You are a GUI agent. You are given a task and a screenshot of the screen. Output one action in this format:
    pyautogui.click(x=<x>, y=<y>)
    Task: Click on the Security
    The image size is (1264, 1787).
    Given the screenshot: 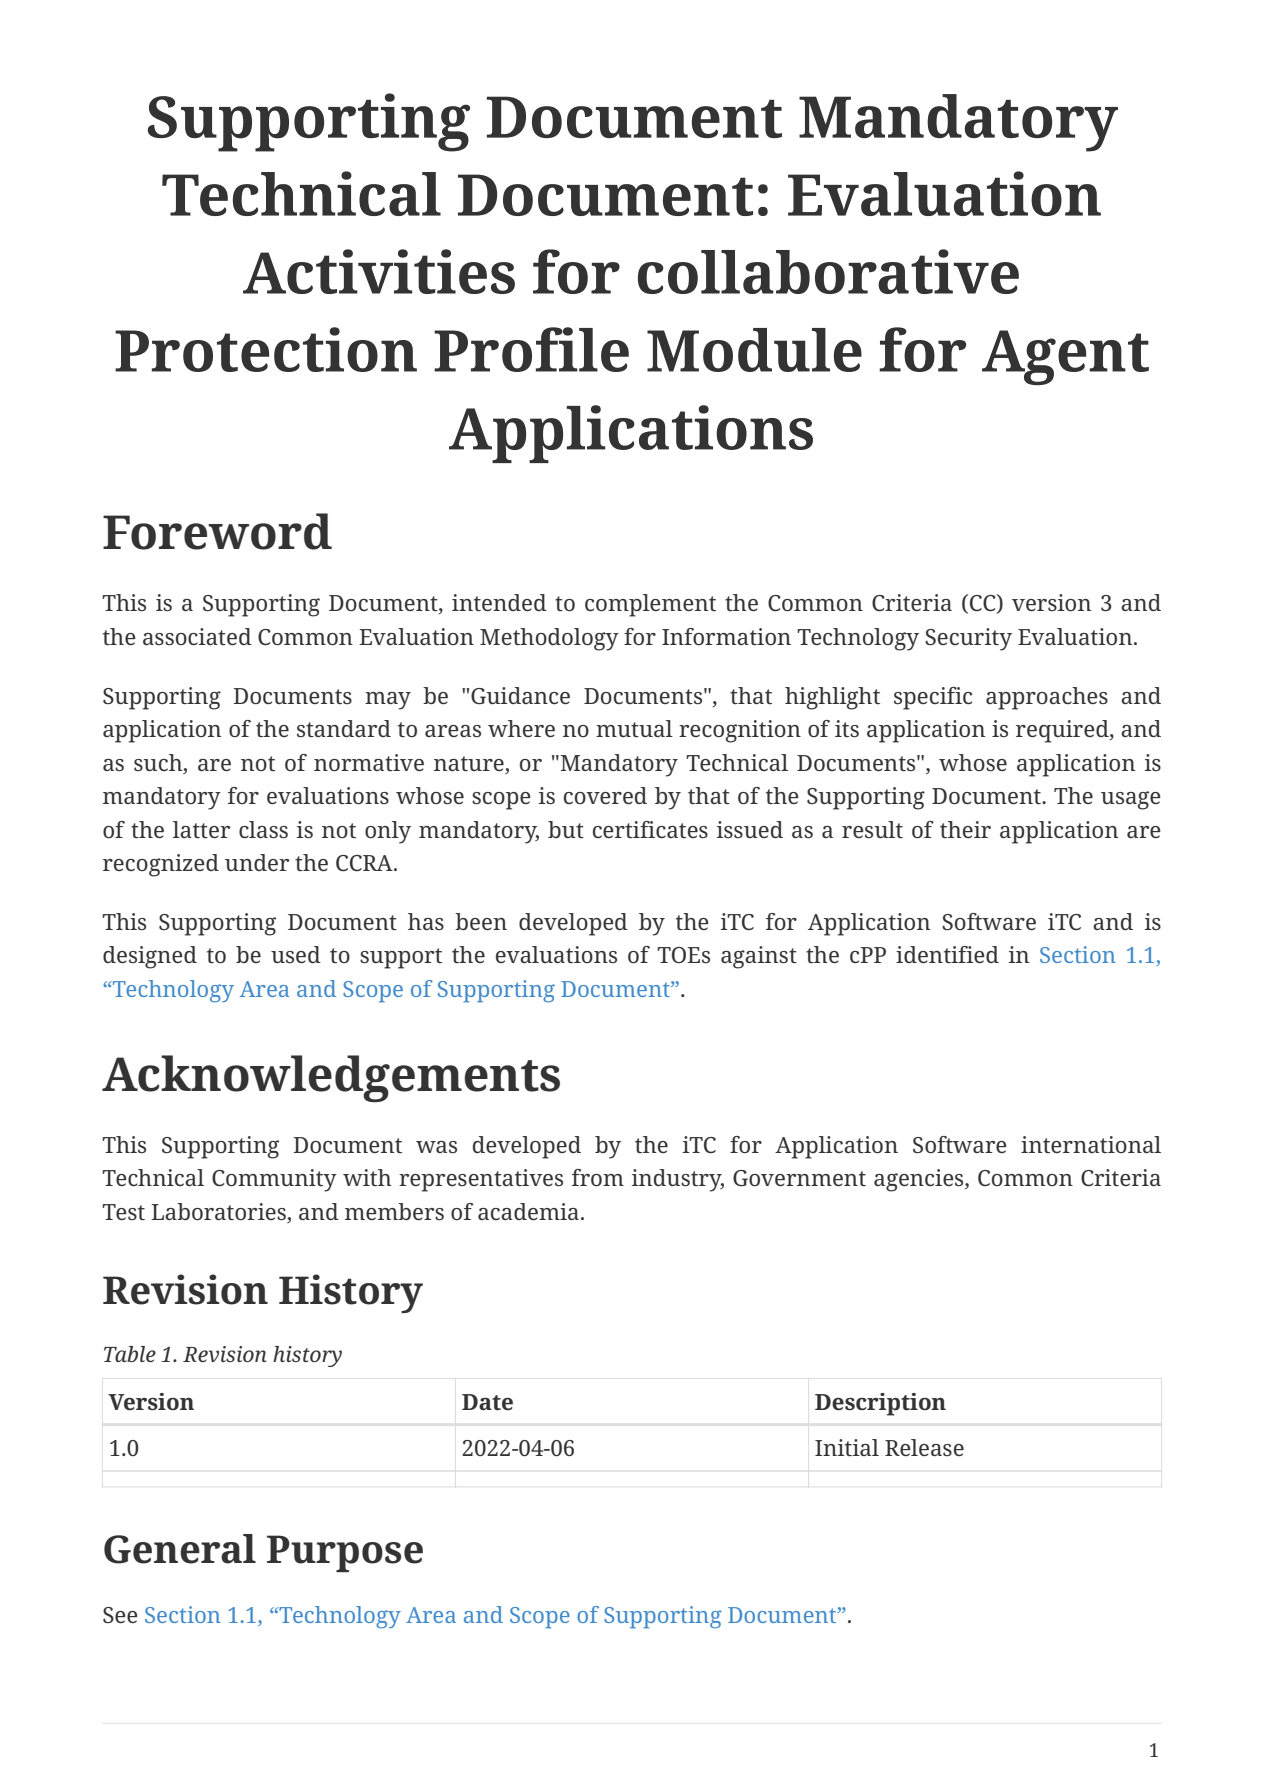 What is the action you would take?
    pyautogui.click(x=968, y=639)
